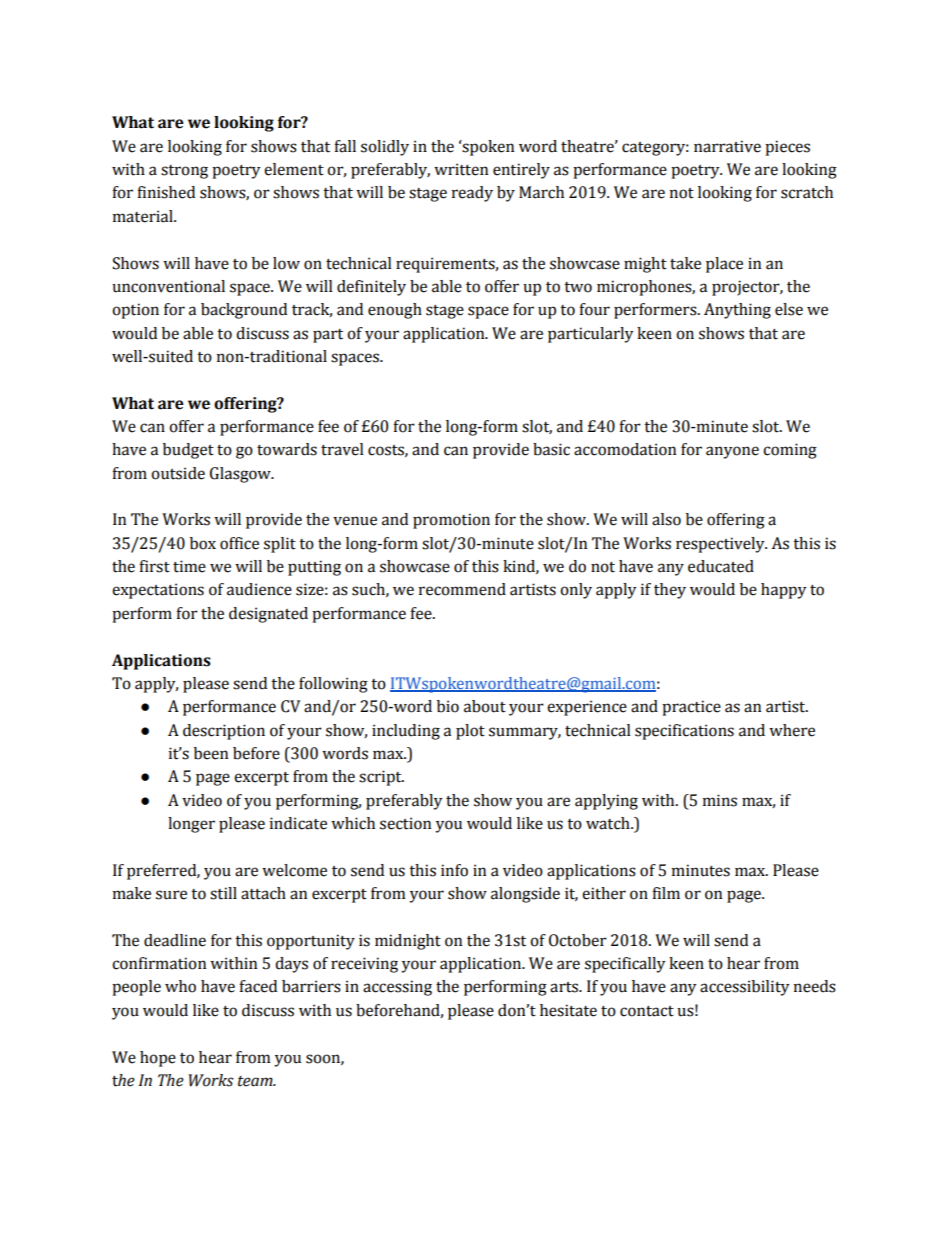 Image resolution: width=952 pixels, height=1233 pixels. I want to click on budget, so click(188, 451).
